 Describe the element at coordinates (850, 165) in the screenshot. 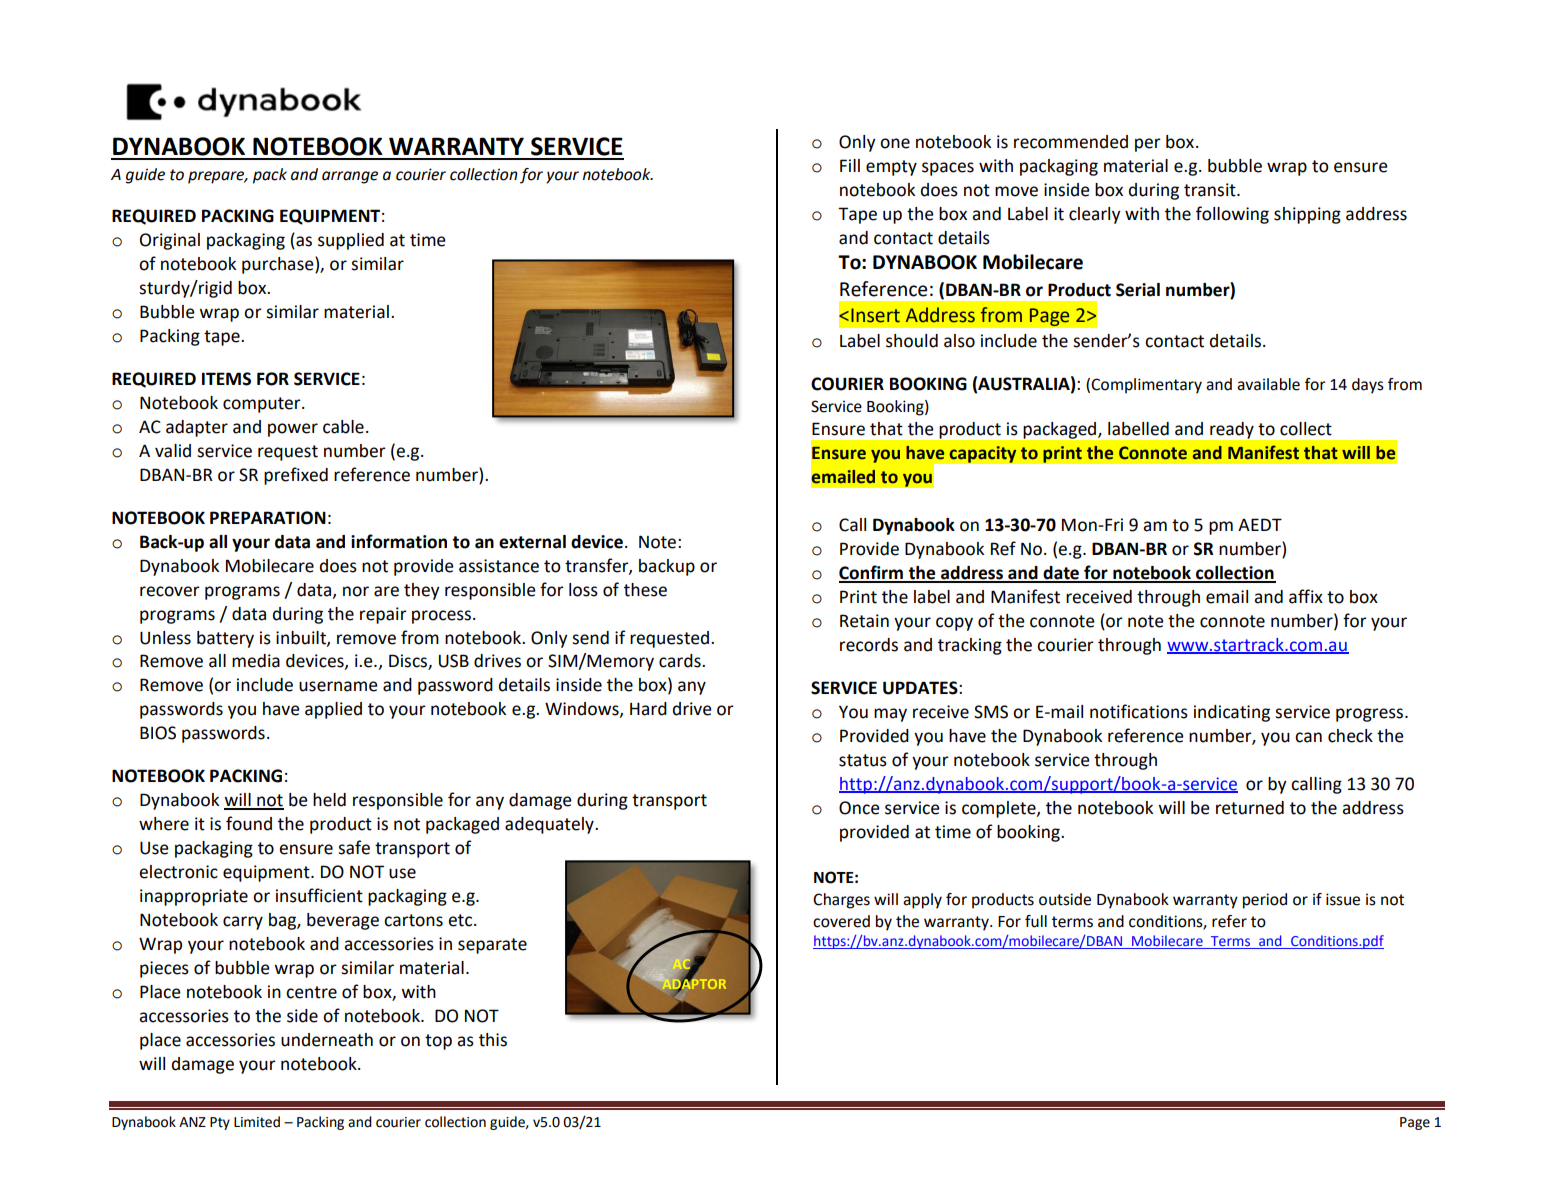

I see `Fill` at that location.
